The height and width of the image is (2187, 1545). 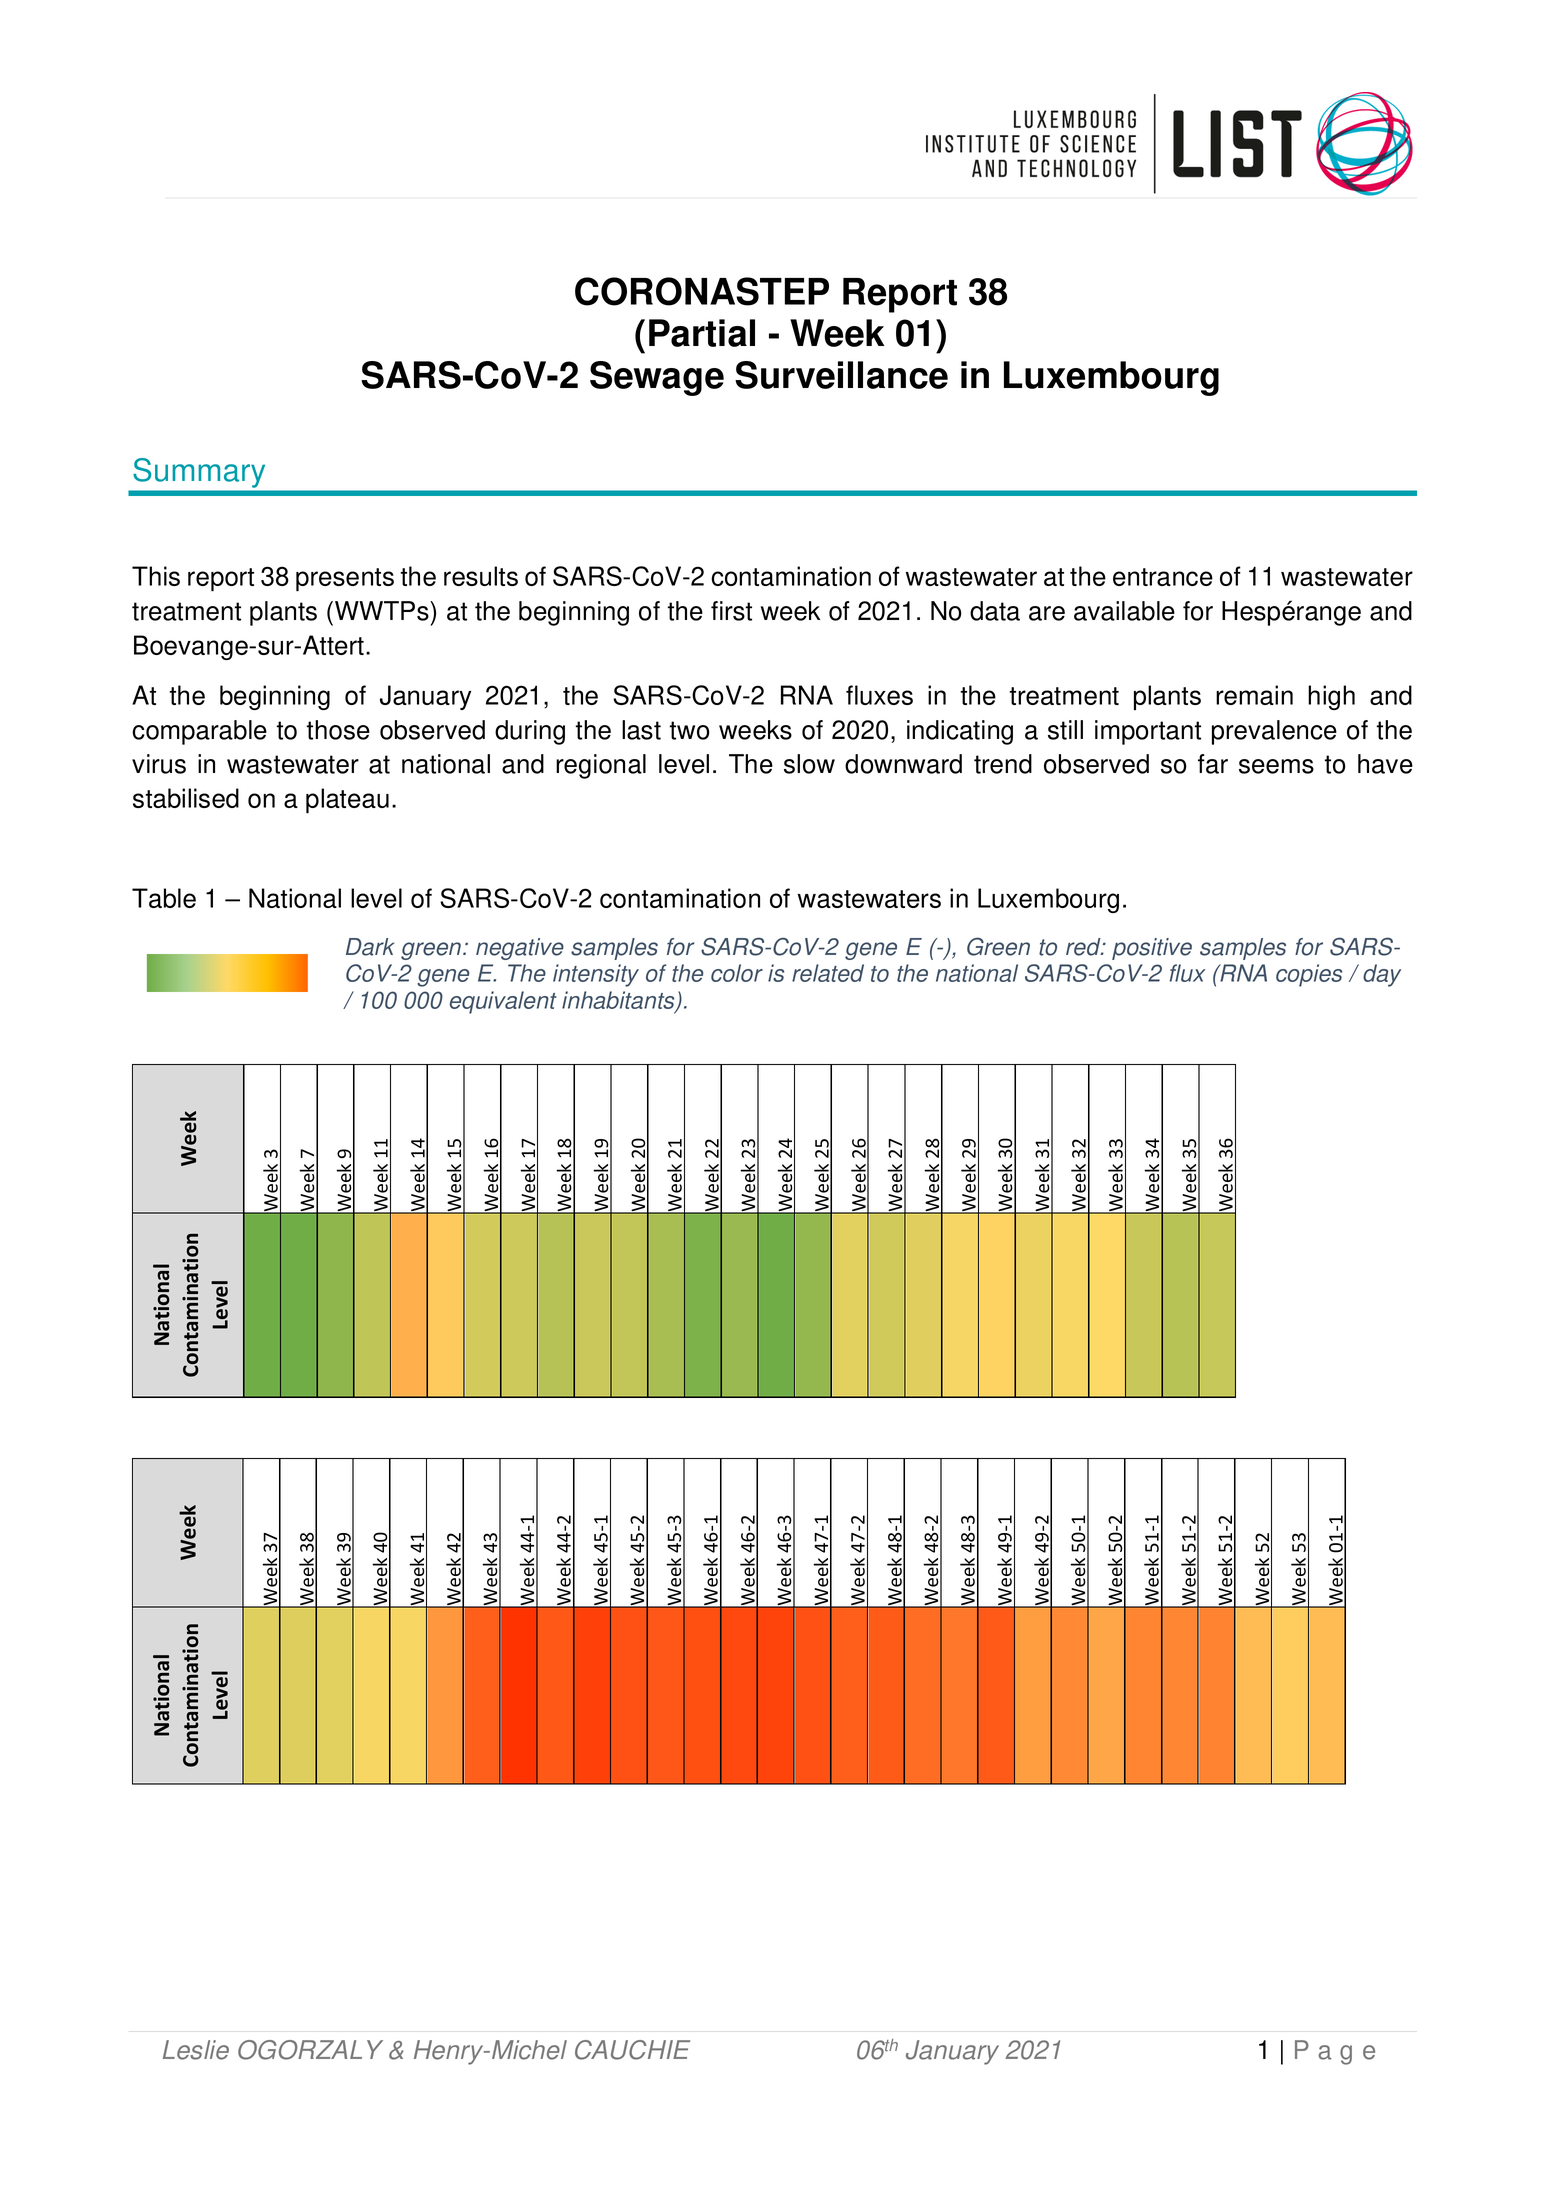 I want to click on Summary, so click(x=199, y=473).
